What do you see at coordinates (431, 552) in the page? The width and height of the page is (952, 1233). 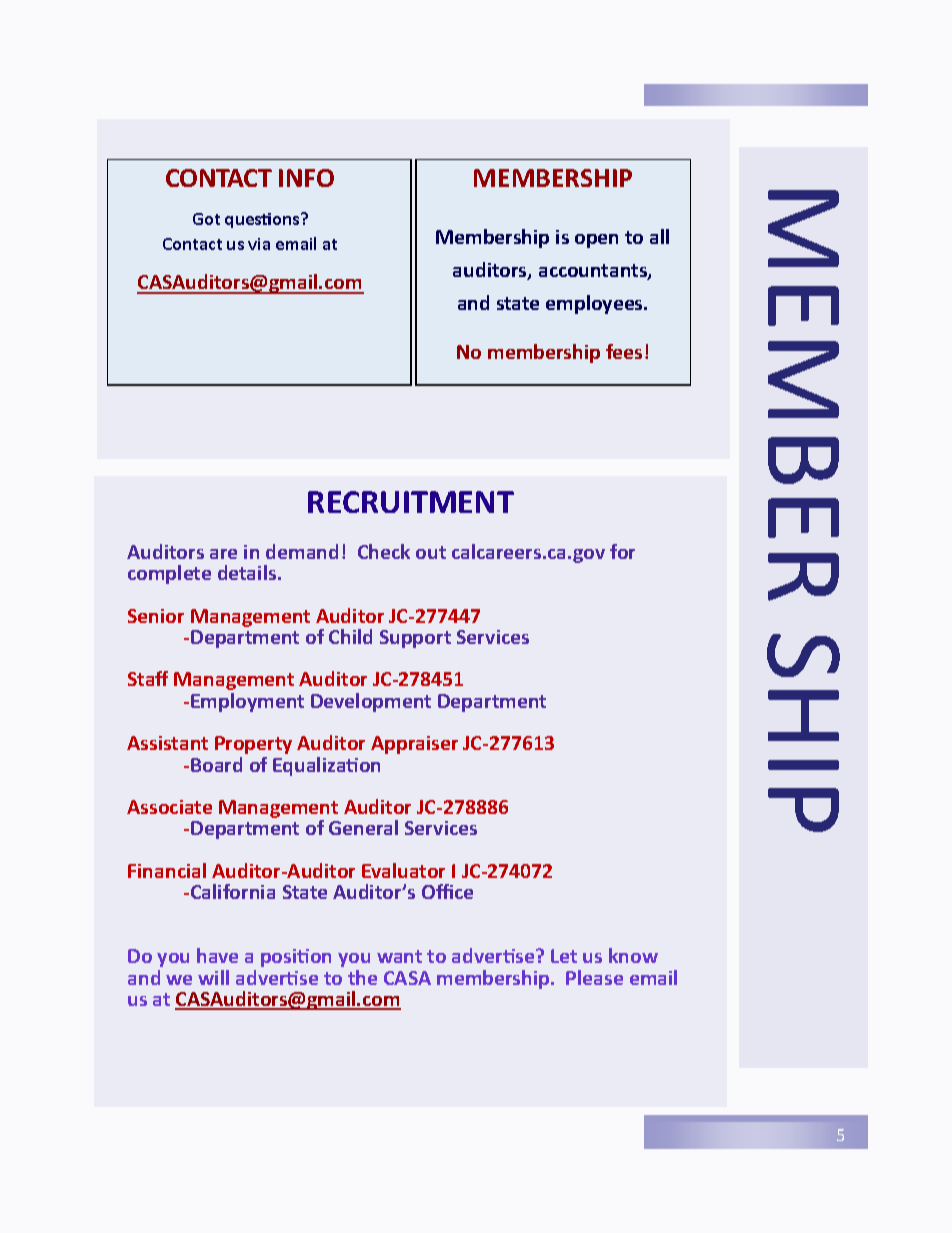 I see `out` at bounding box center [431, 552].
